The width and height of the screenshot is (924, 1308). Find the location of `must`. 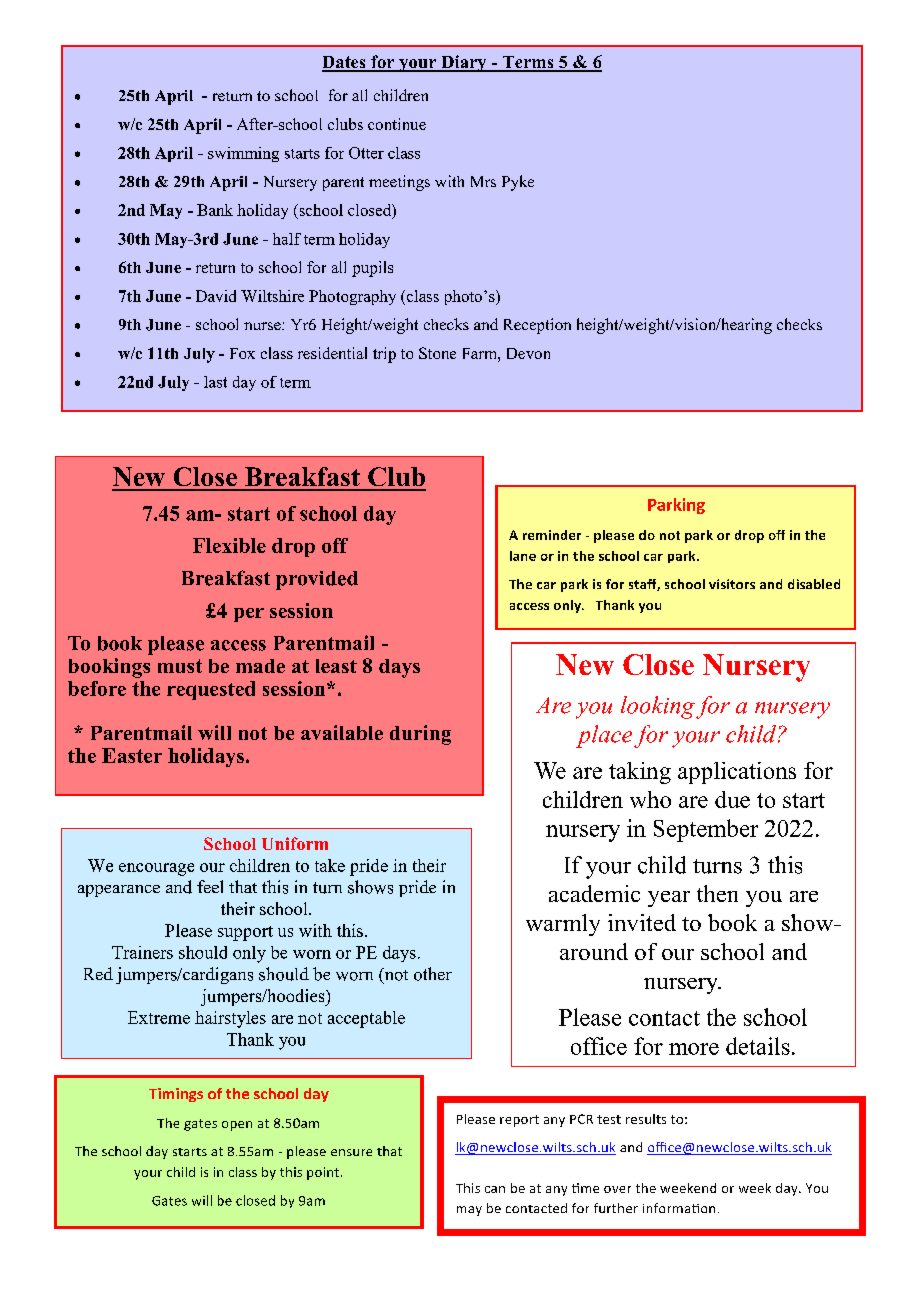

must is located at coordinates (180, 666).
